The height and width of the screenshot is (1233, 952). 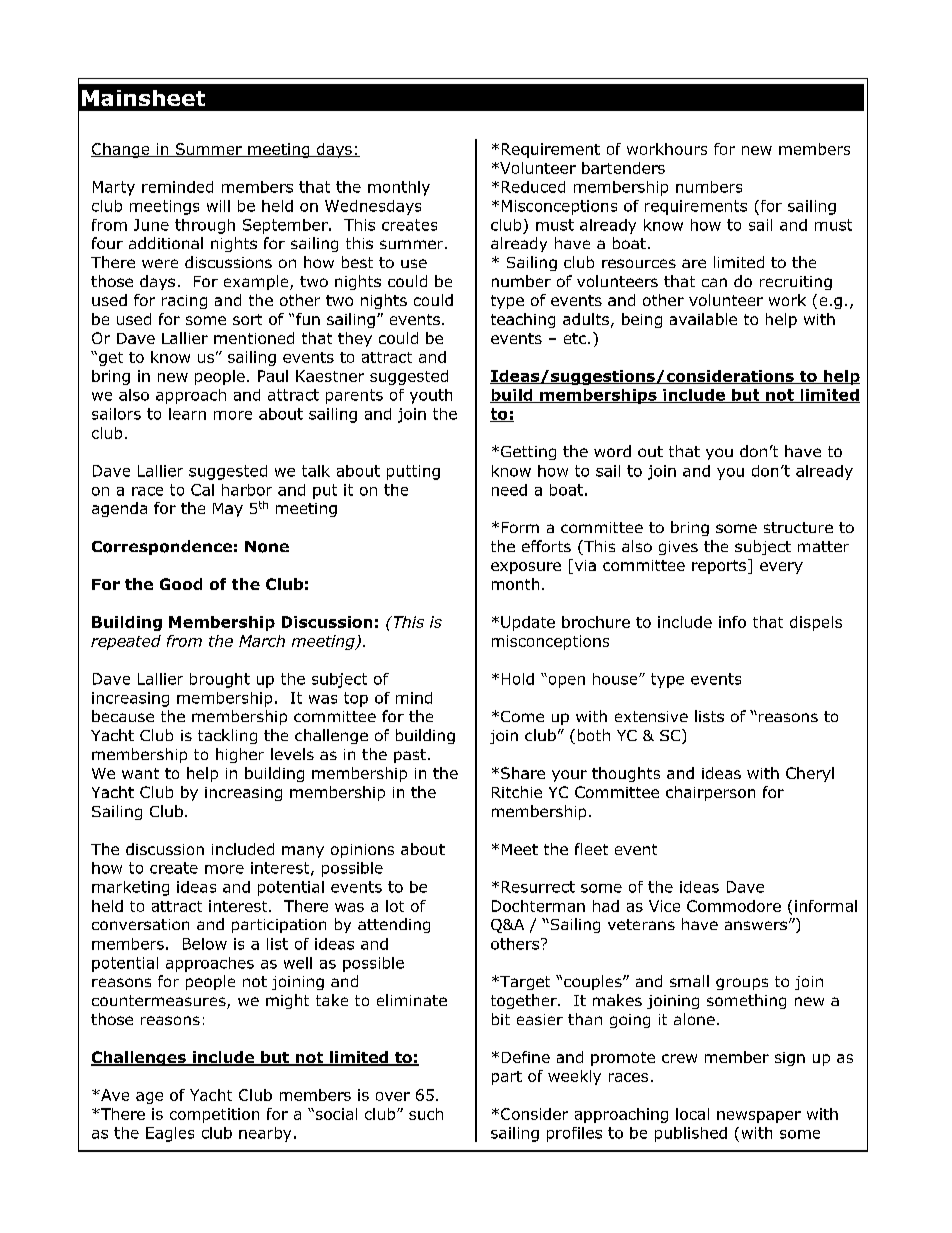 What do you see at coordinates (538, 887) in the screenshot?
I see `Resurrect` at bounding box center [538, 887].
